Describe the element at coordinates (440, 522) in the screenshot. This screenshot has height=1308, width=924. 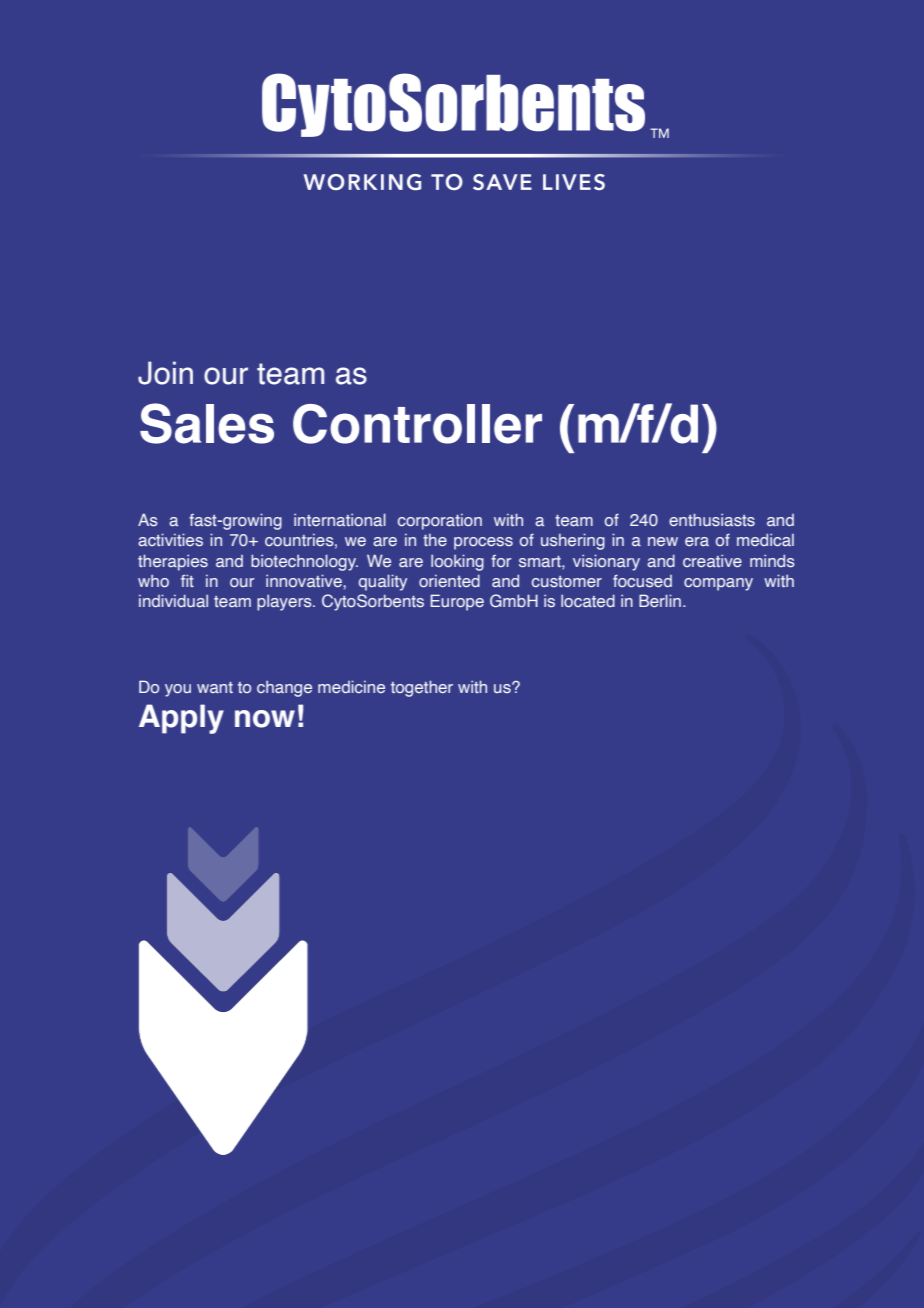
I see `corporation` at that location.
